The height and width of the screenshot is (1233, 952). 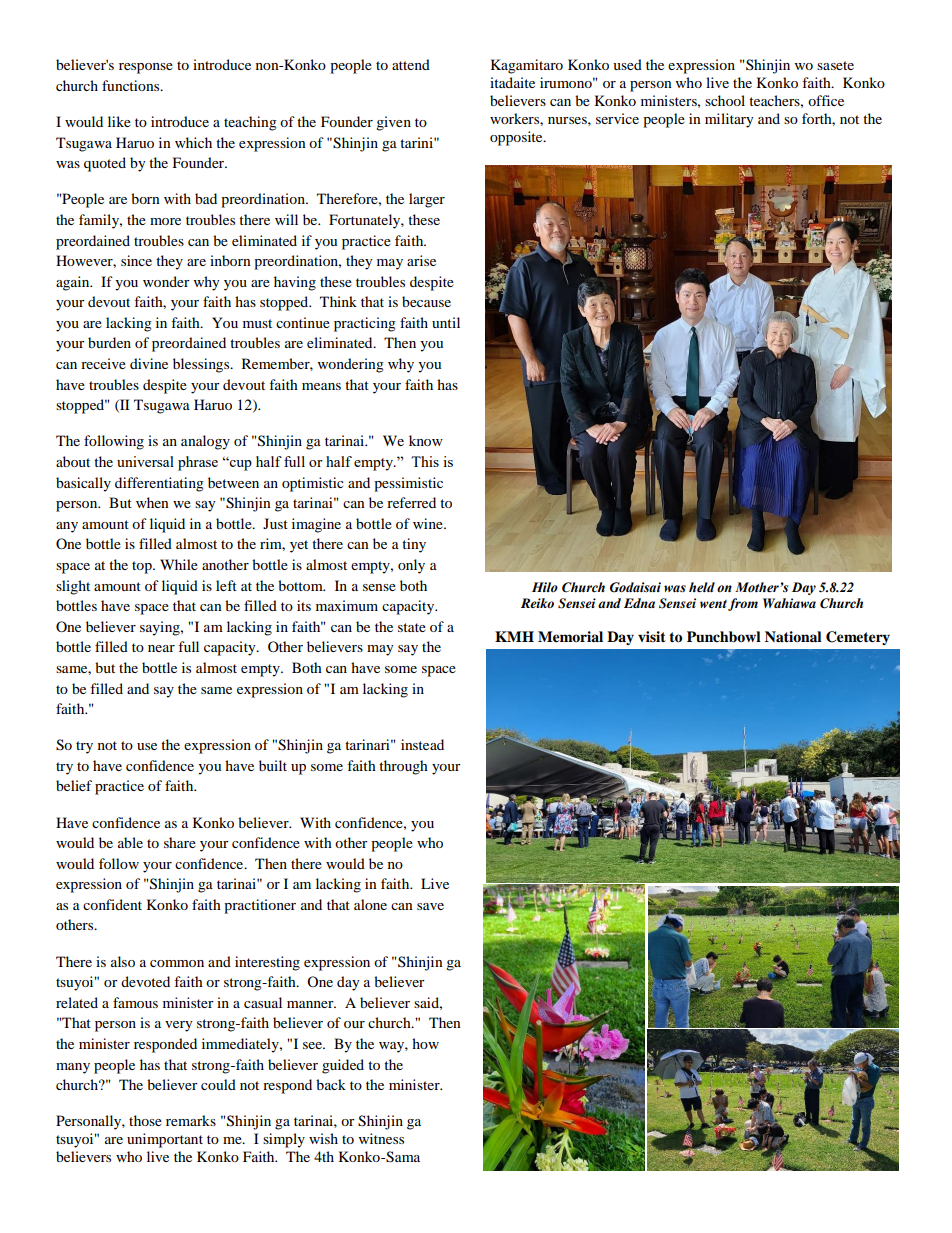 What do you see at coordinates (411, 64) in the screenshot?
I see `attend` at bounding box center [411, 64].
